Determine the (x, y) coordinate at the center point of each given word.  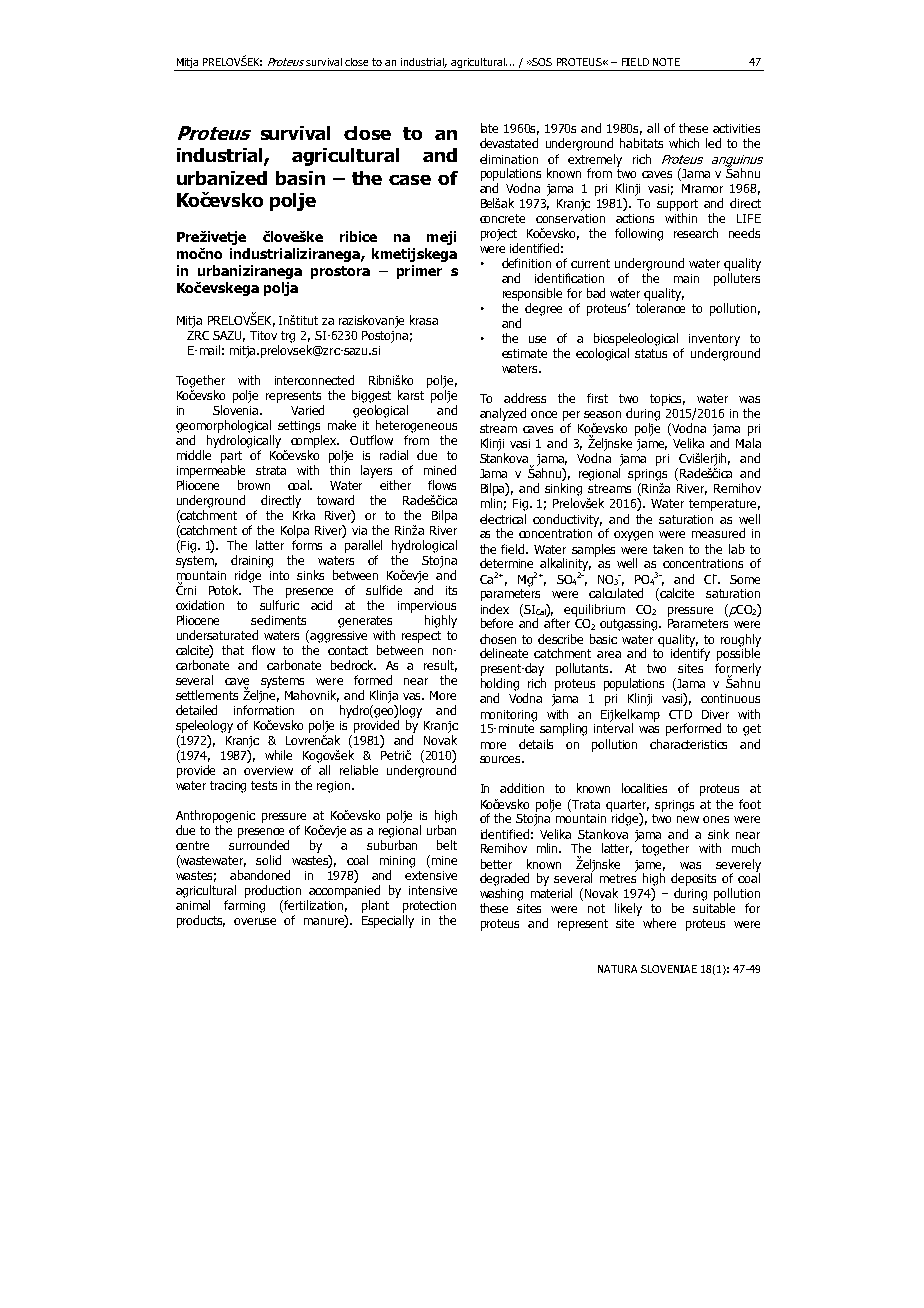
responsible (532, 294)
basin (300, 178)
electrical (503, 519)
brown (254, 485)
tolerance (660, 308)
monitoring (509, 716)
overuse (255, 921)
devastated (509, 143)
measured (718, 533)
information (264, 710)
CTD (680, 714)
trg (288, 337)
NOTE (666, 62)
